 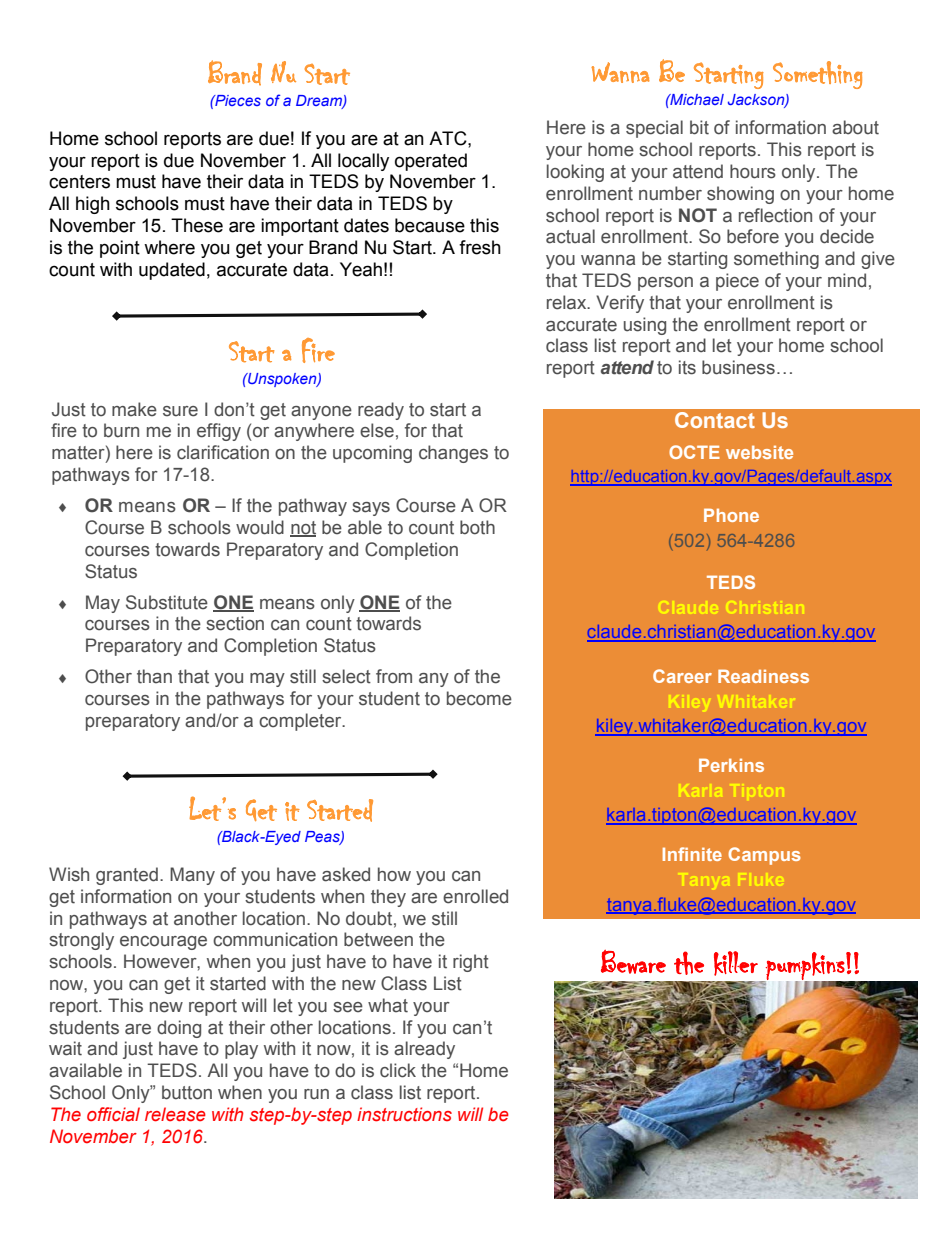 I want to click on release, so click(x=175, y=1114).
